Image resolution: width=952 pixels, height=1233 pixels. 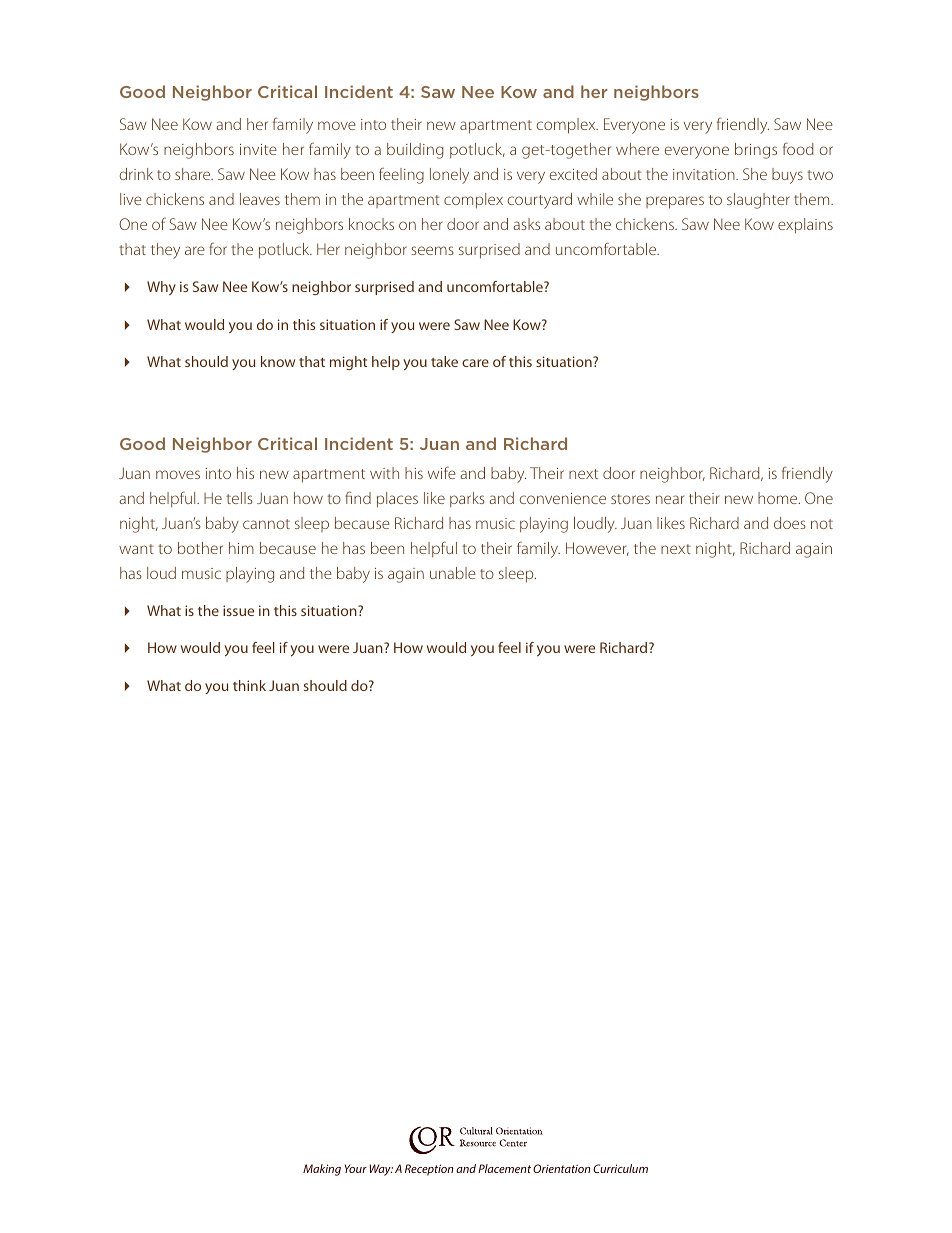 I want to click on lonely, so click(x=449, y=176).
